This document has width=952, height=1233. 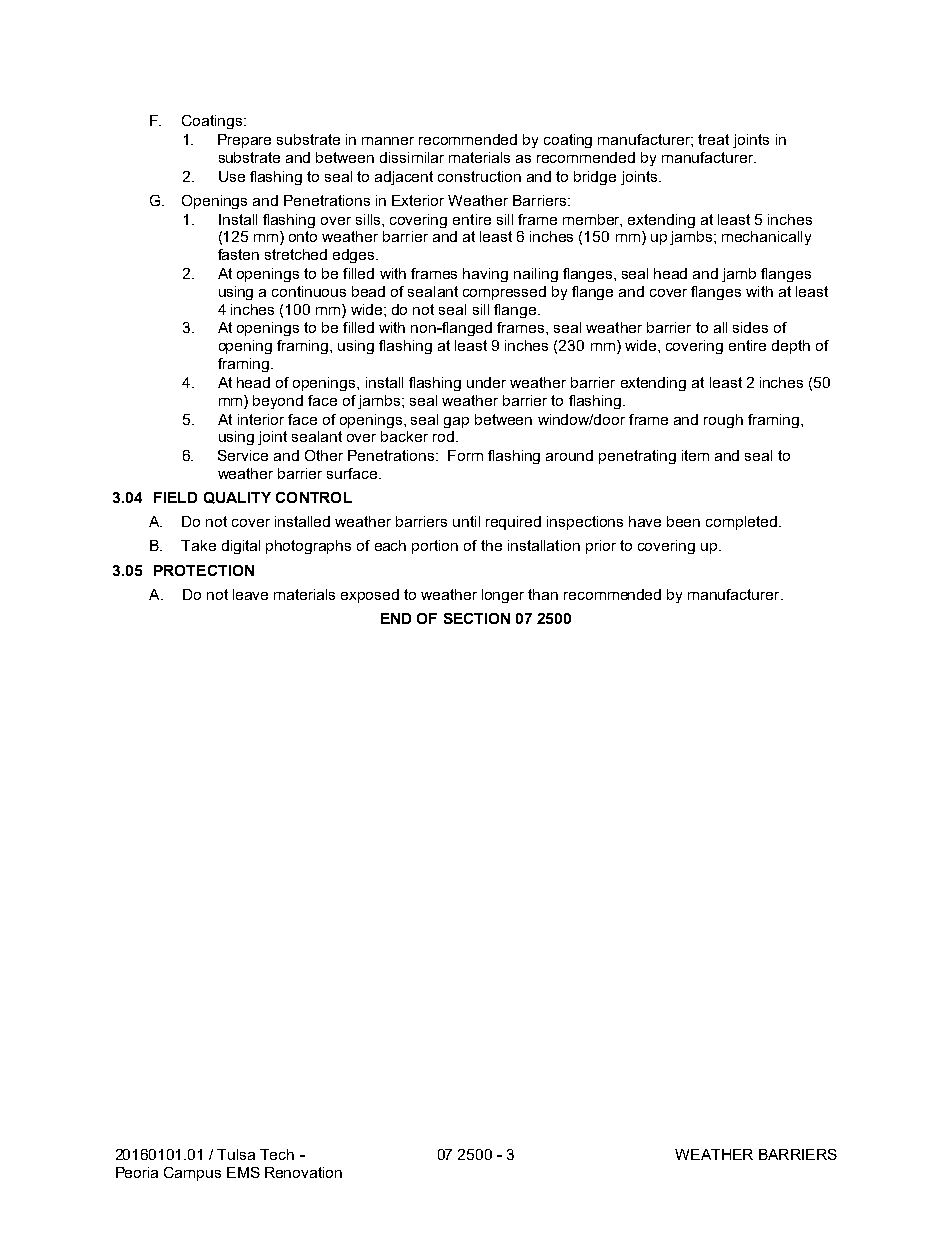 What do you see at coordinates (713, 139) in the document?
I see `treat` at bounding box center [713, 139].
